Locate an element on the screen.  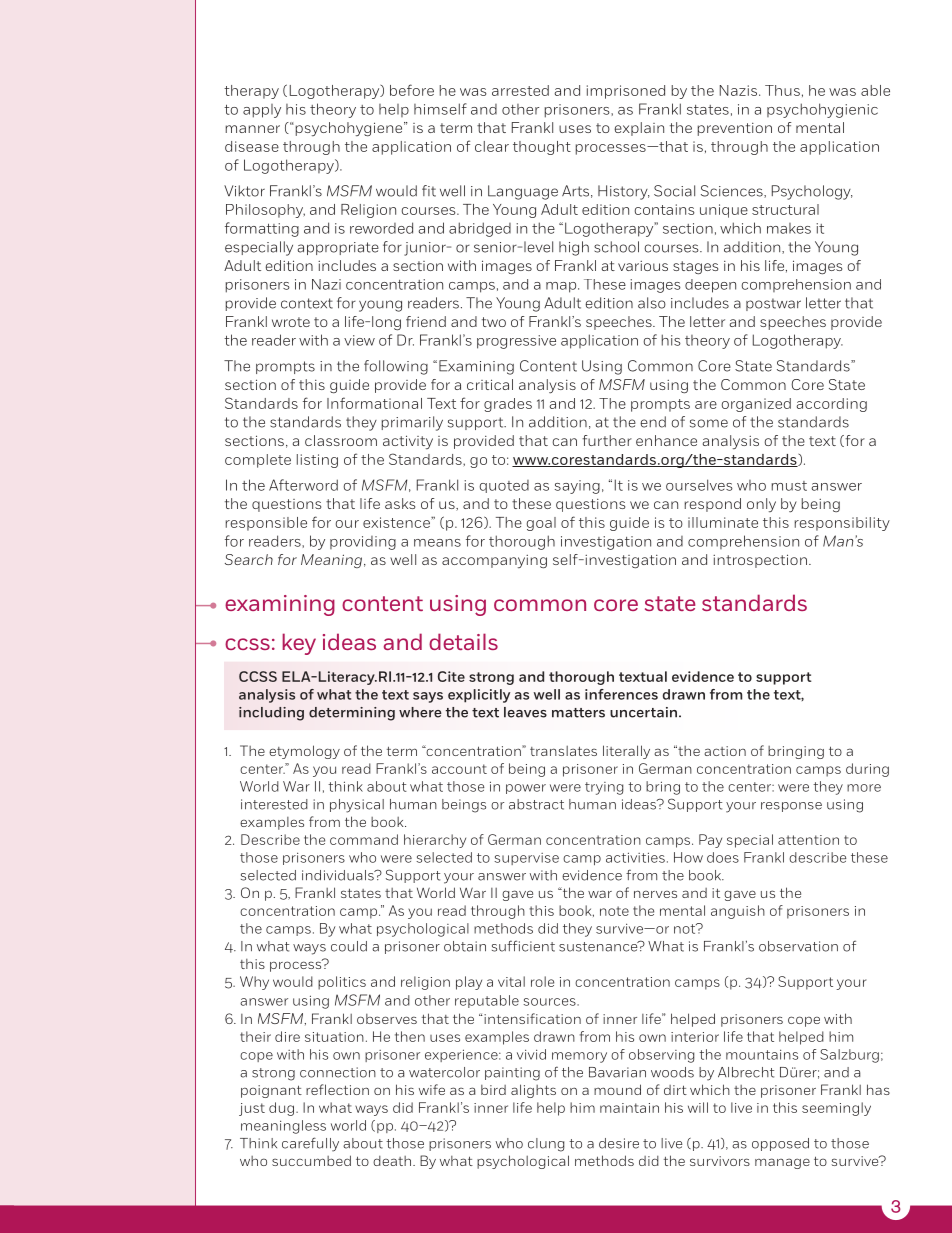
supervise is located at coordinates (526, 859).
